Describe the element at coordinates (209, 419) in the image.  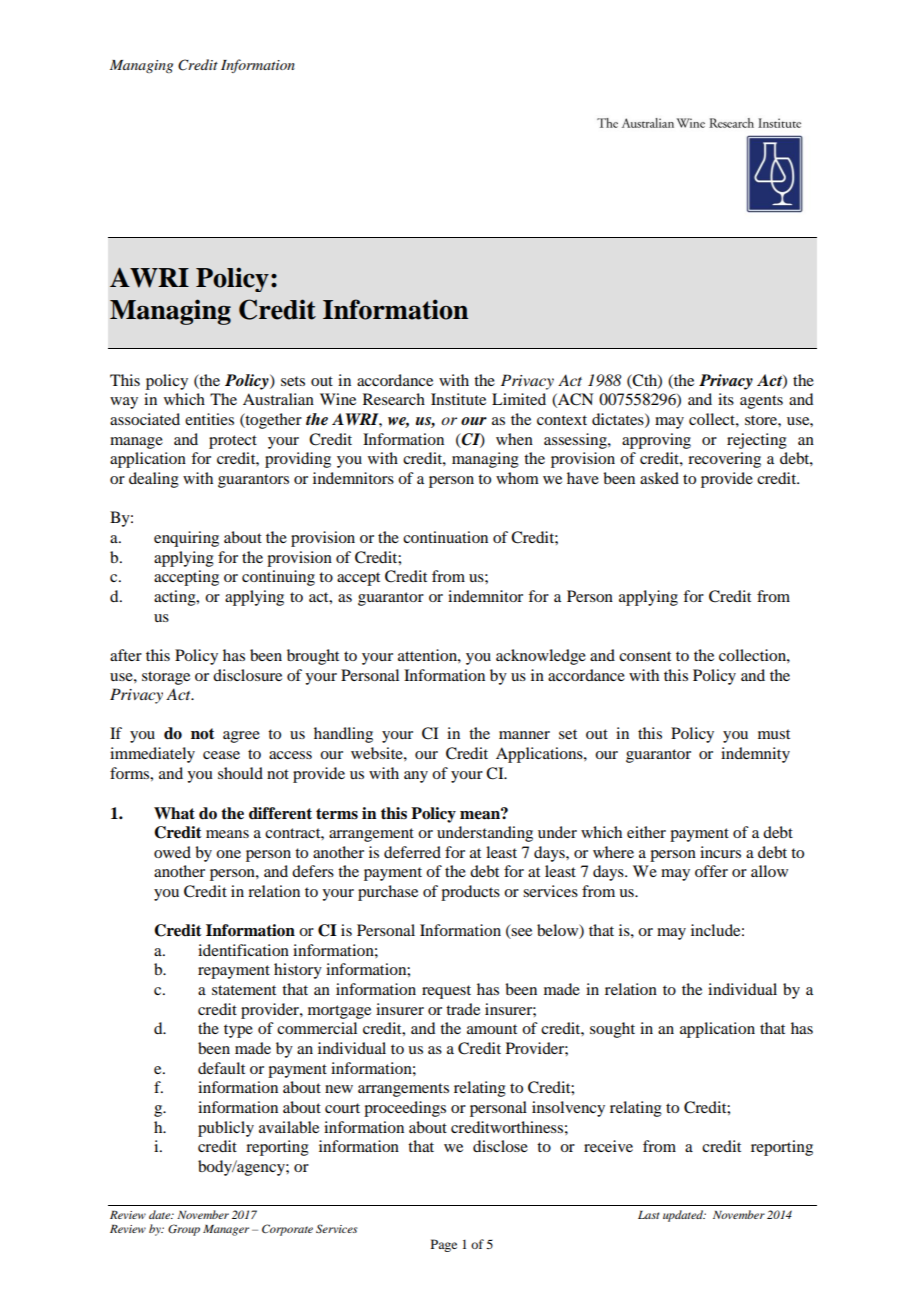
I see `entities` at that location.
